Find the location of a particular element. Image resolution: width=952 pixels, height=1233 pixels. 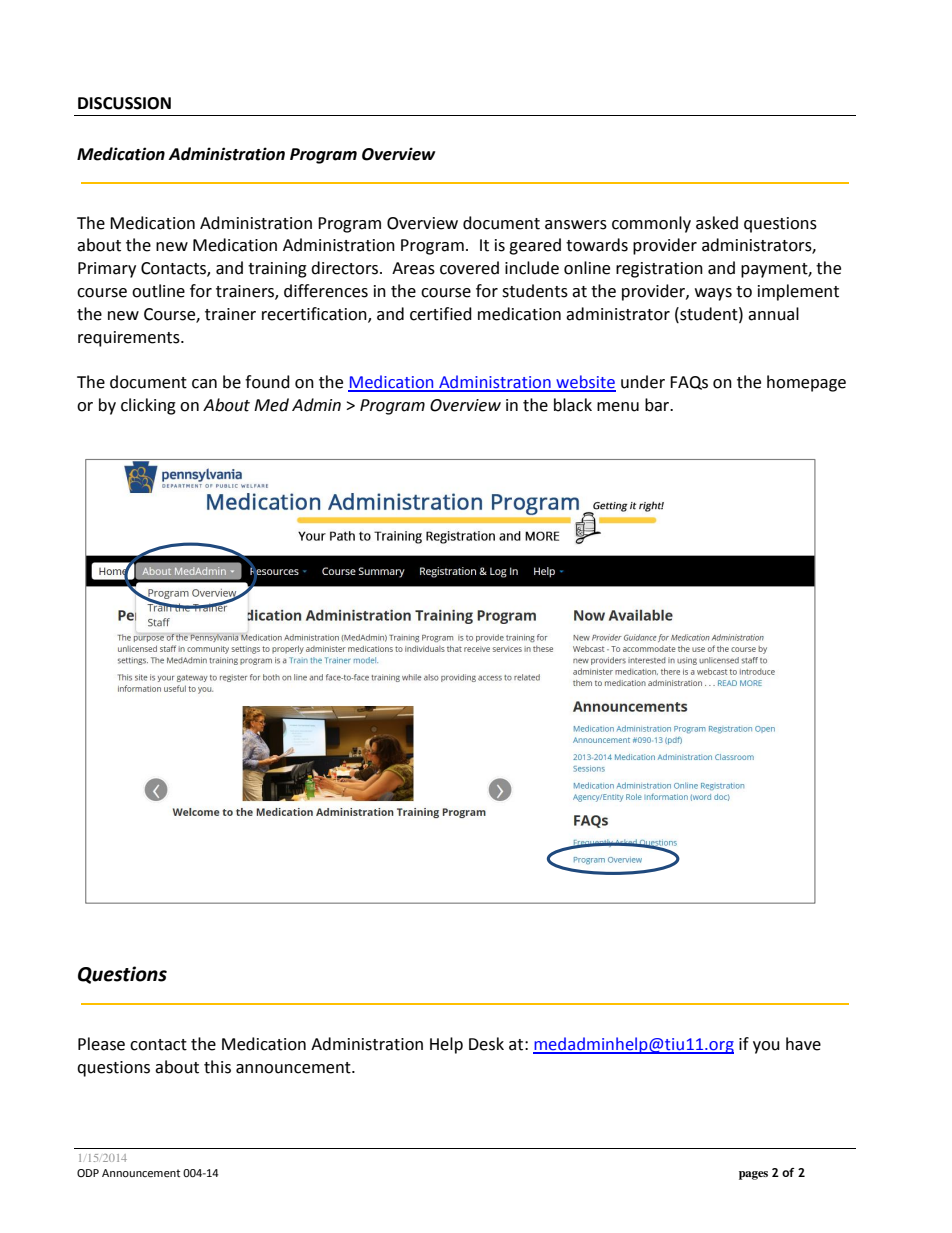

asked is located at coordinates (717, 223).
